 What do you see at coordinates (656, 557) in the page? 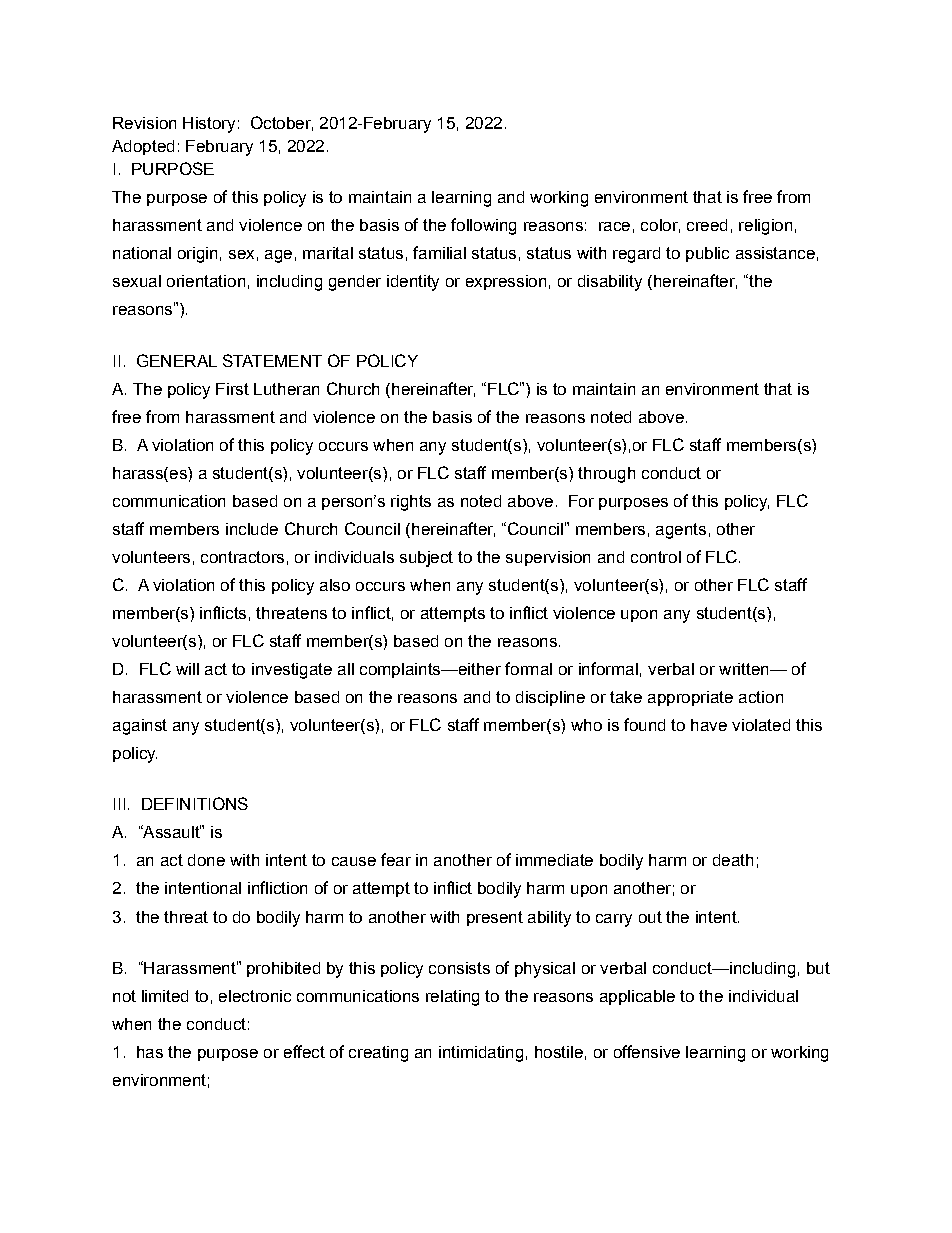
I see `control` at bounding box center [656, 557].
